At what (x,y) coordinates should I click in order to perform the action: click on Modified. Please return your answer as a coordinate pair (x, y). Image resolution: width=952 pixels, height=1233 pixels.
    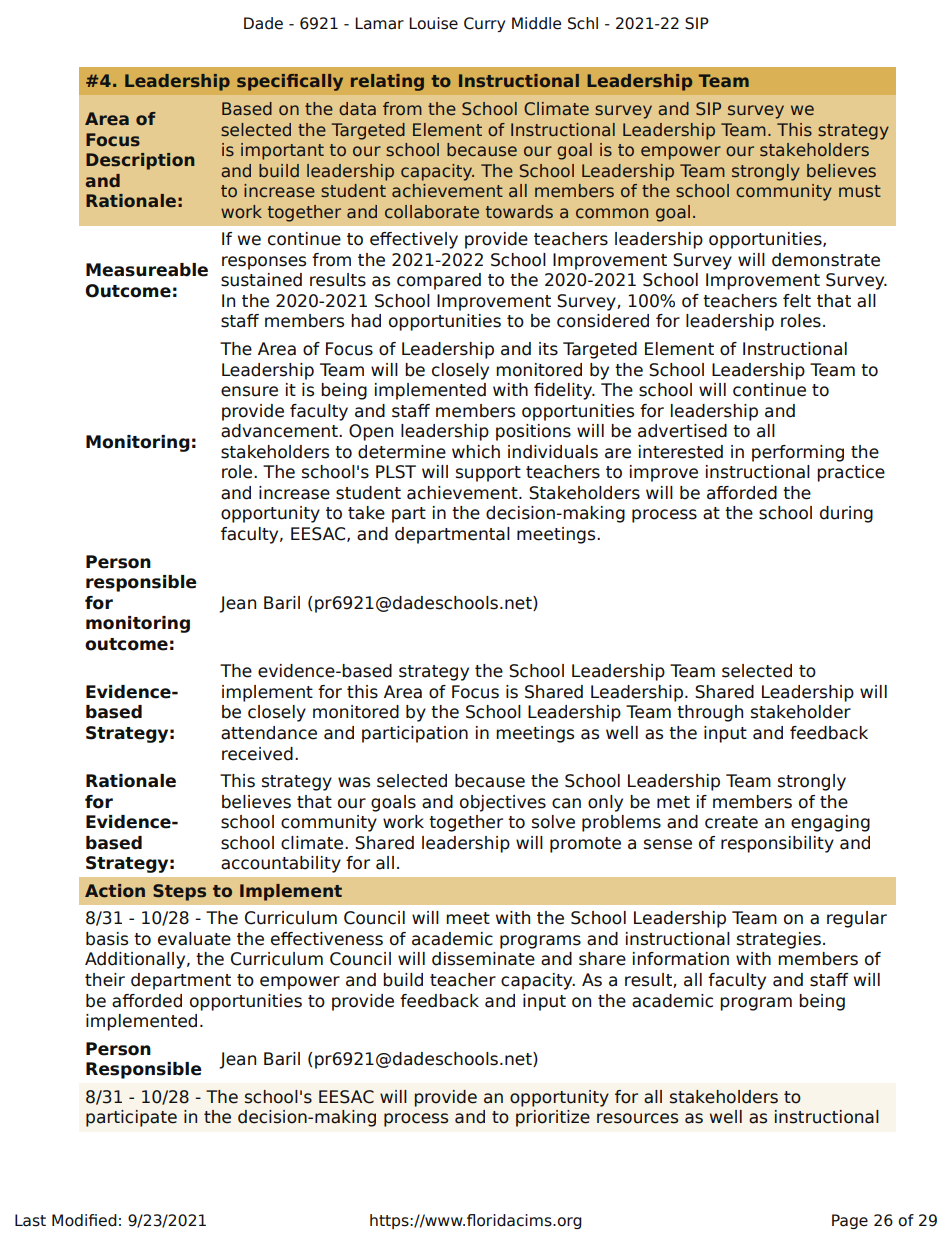
    Looking at the image, I should click on (84, 1220).
